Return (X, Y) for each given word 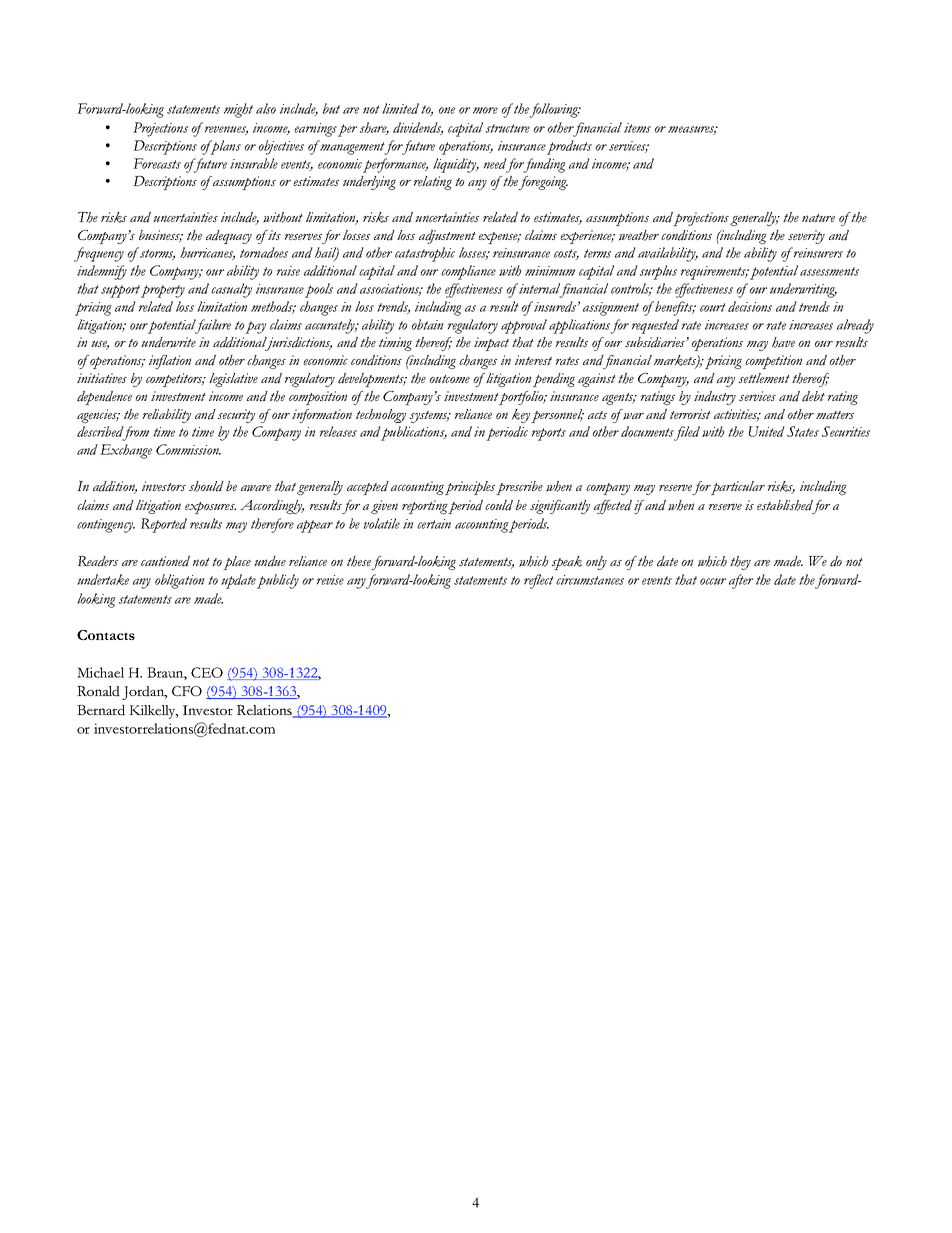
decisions (750, 306)
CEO (207, 672)
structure (508, 128)
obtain (427, 324)
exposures (210, 508)
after (741, 581)
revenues (226, 130)
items (637, 128)
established (785, 505)
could (499, 505)
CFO (187, 691)
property (163, 291)
